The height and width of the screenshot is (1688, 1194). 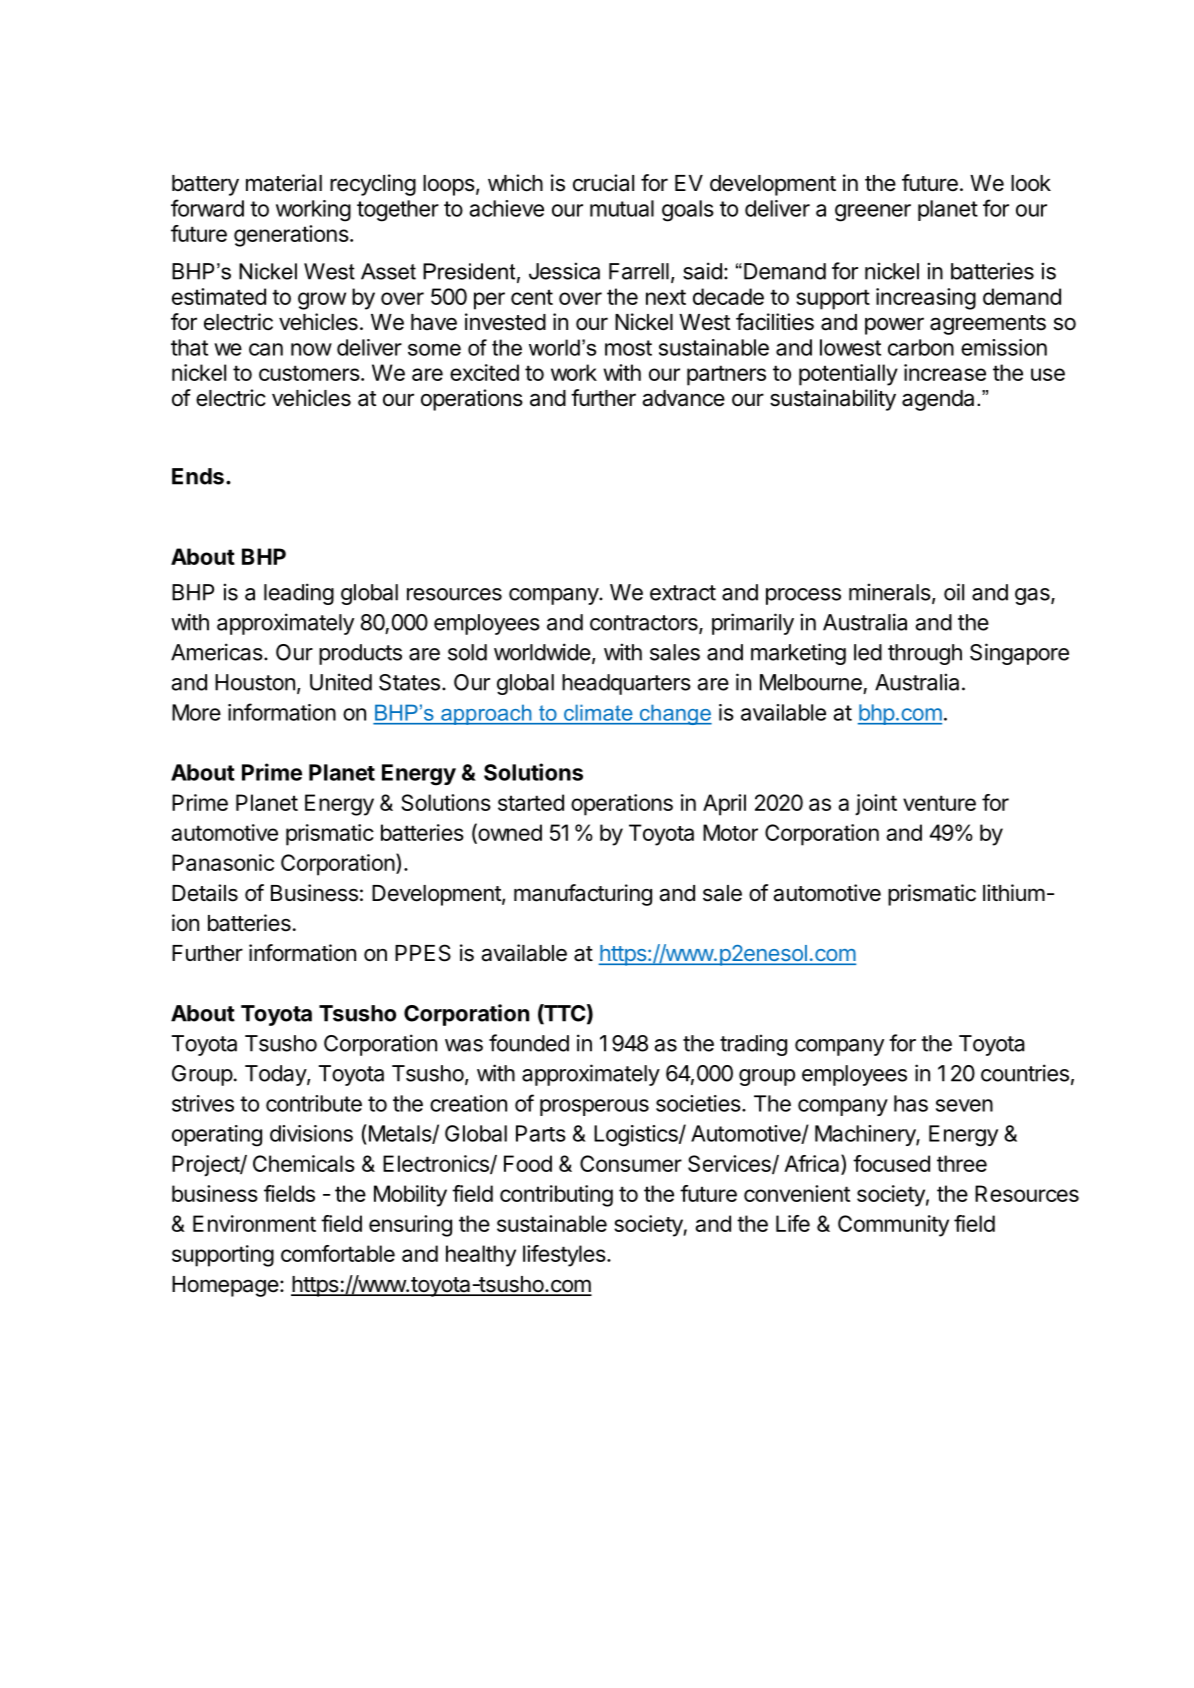 I want to click on extract, so click(x=683, y=593).
